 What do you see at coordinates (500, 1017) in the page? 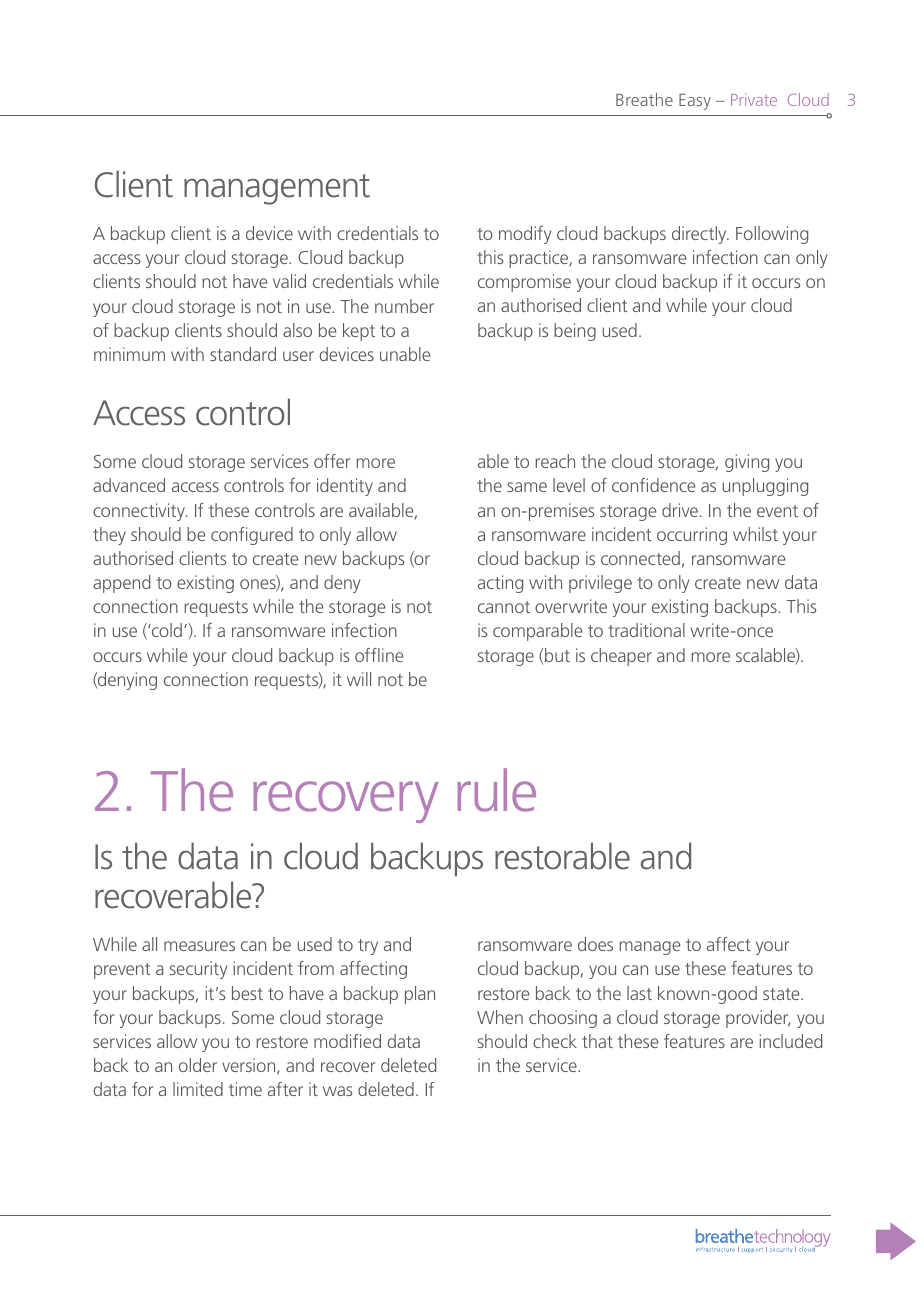
I see `When` at bounding box center [500, 1017].
